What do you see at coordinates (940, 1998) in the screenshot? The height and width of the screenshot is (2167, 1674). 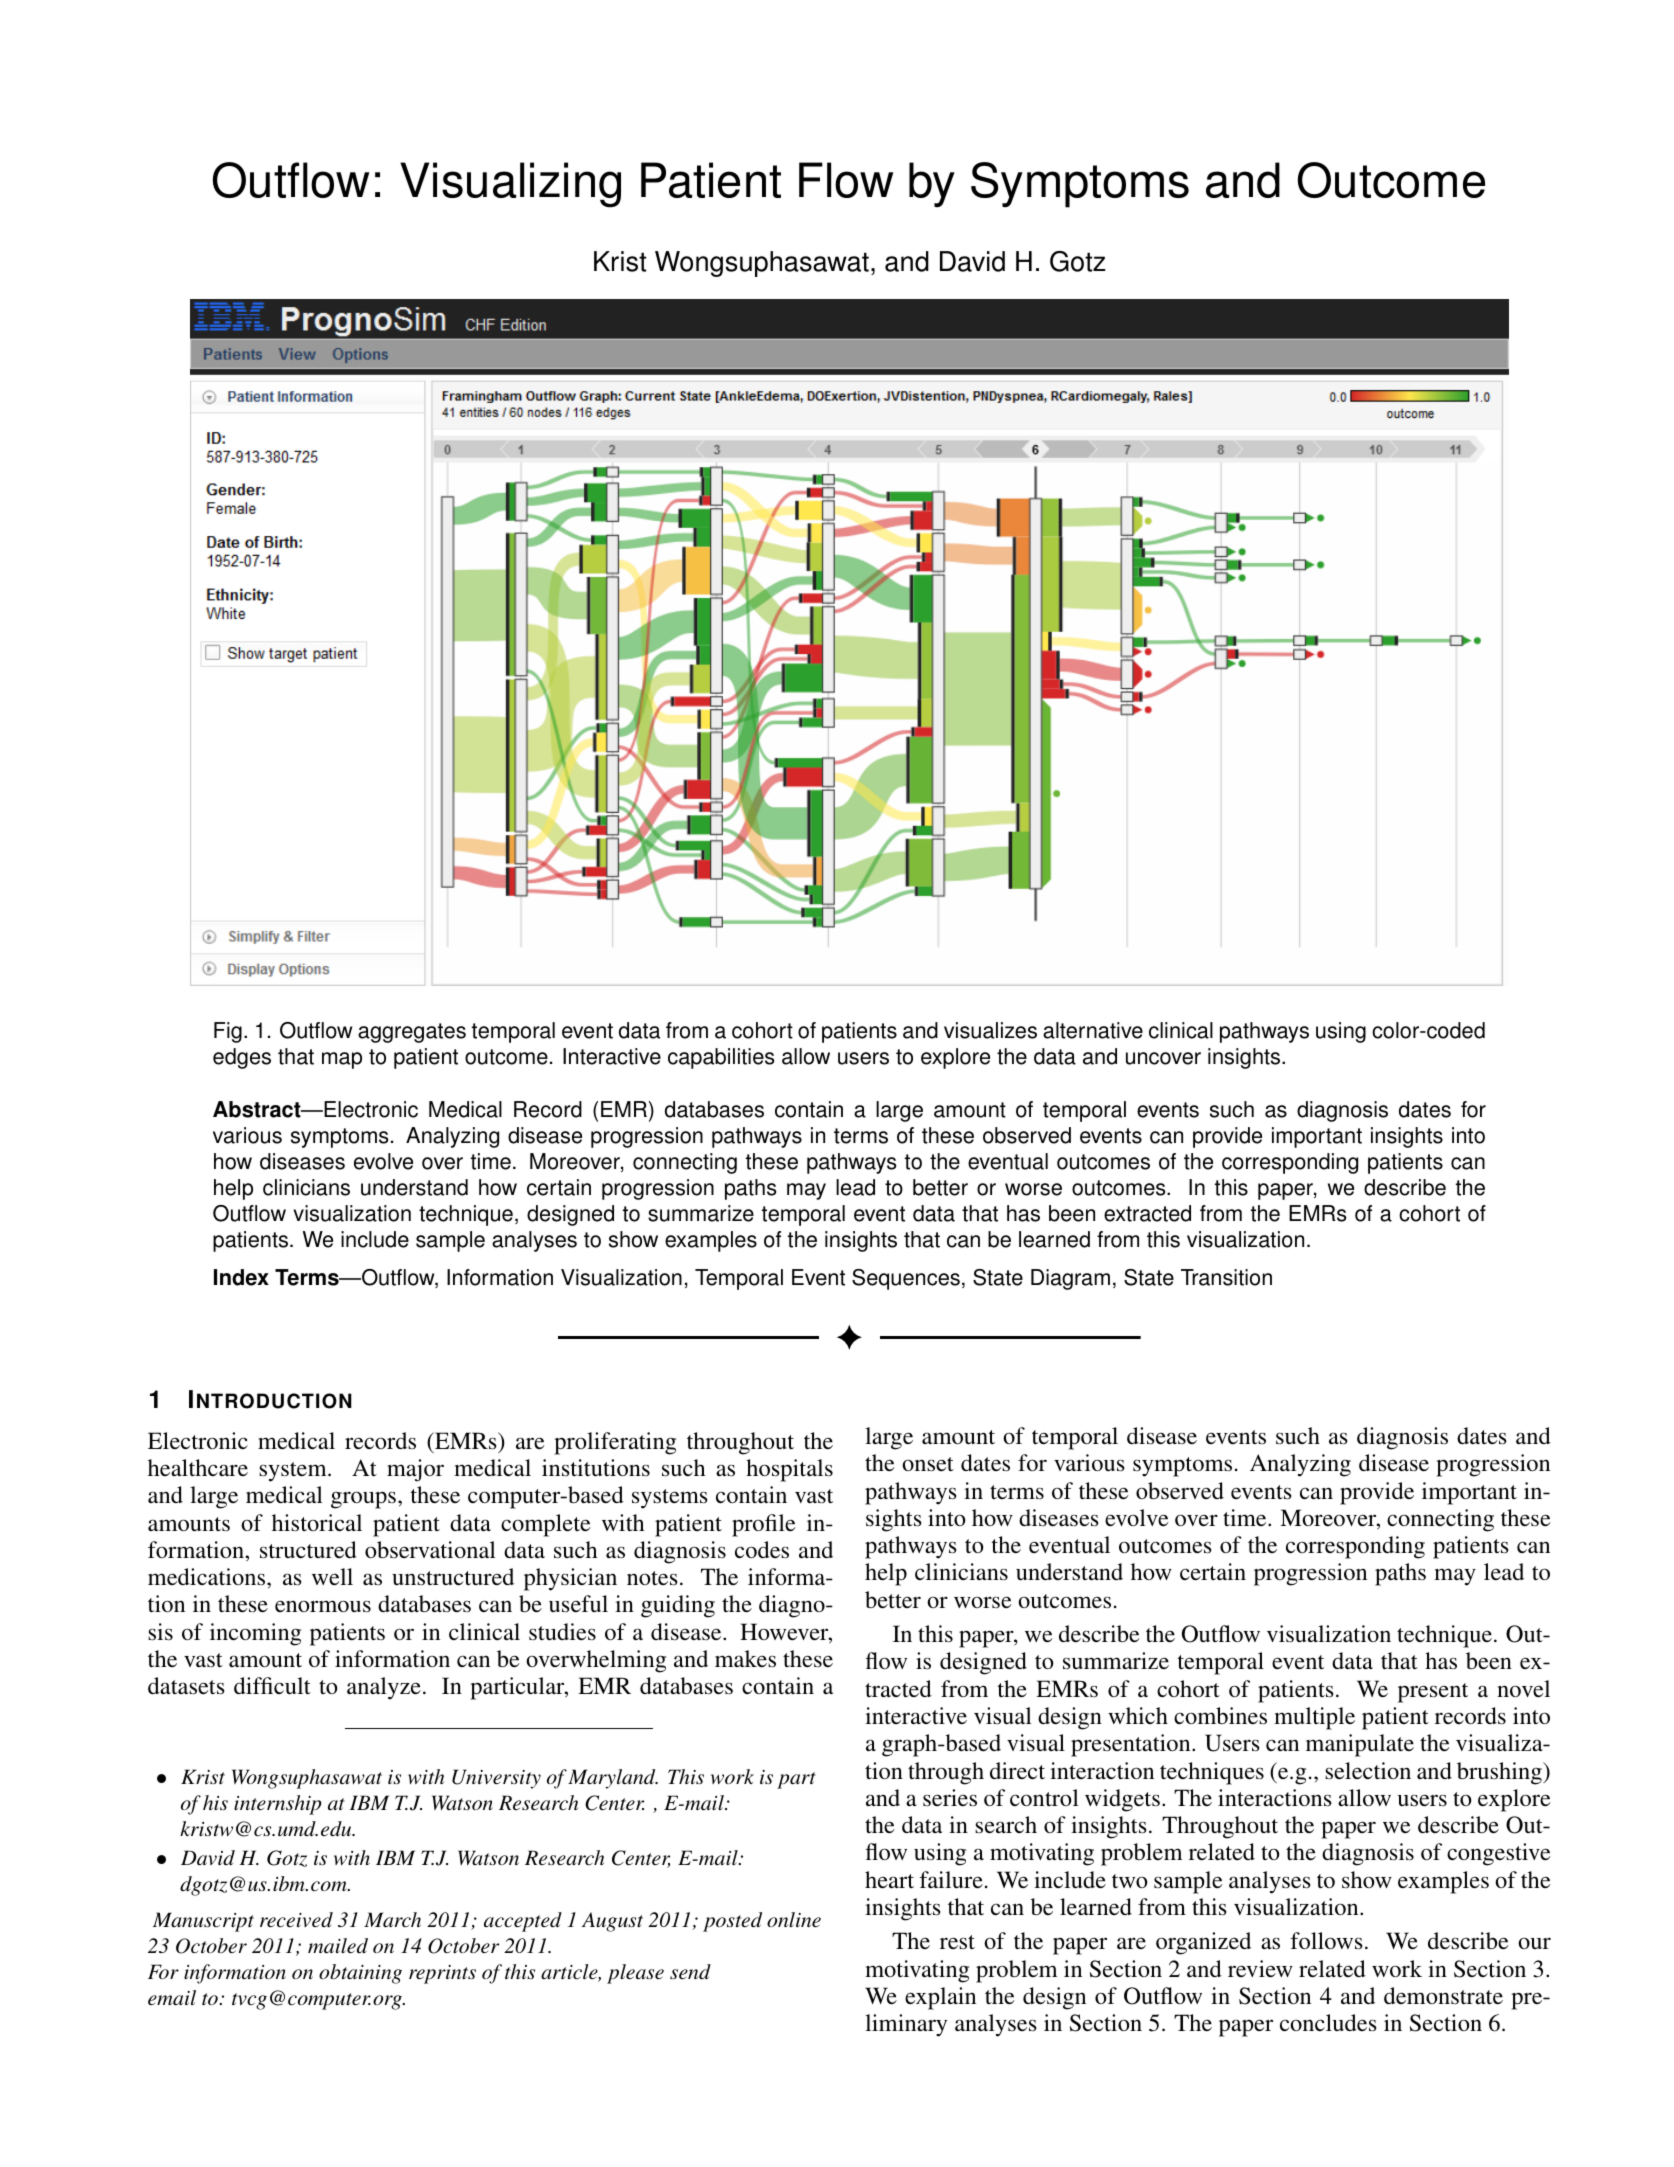 I see `explain` at bounding box center [940, 1998].
